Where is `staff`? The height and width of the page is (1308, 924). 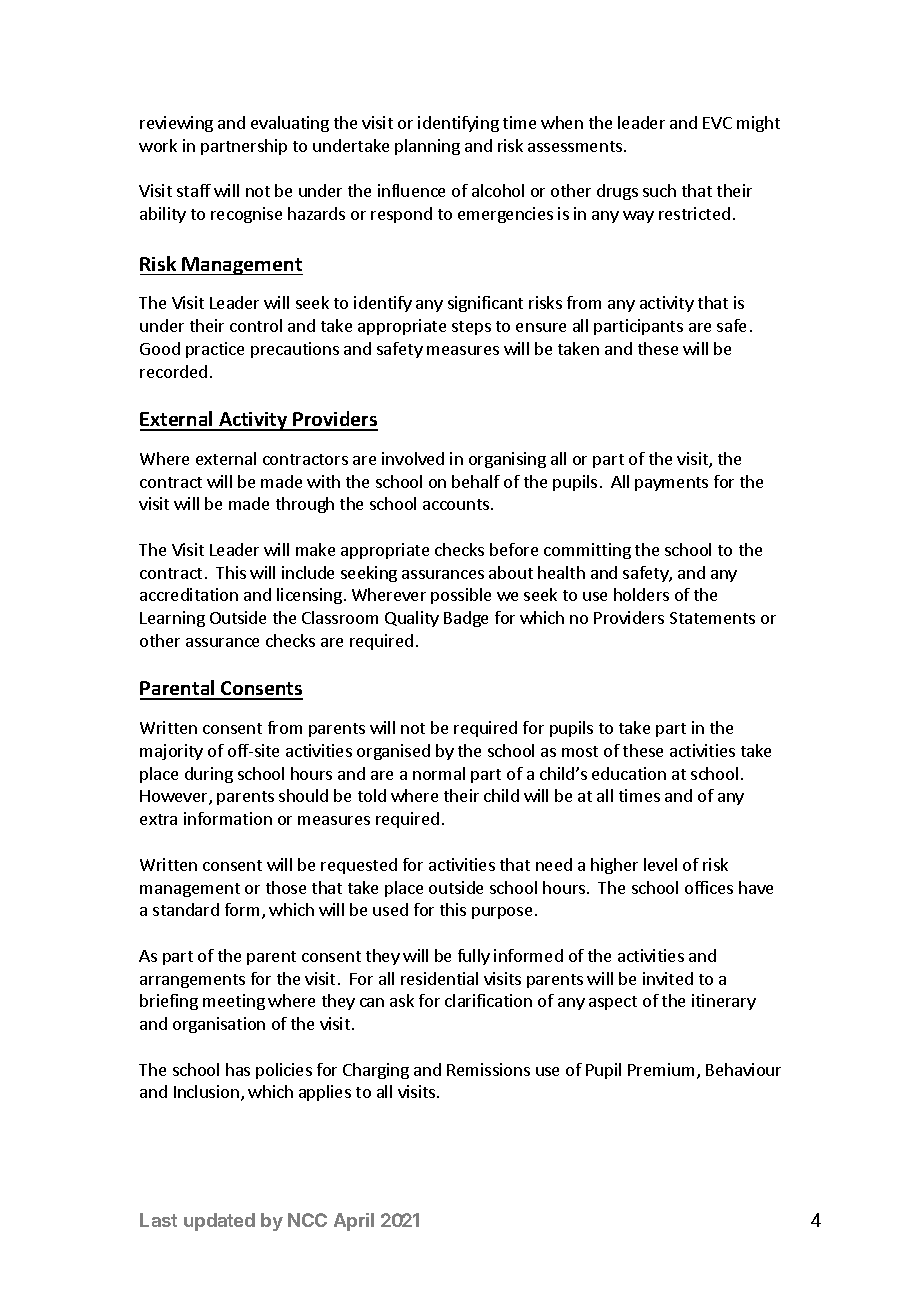
staff is located at coordinates (194, 190).
